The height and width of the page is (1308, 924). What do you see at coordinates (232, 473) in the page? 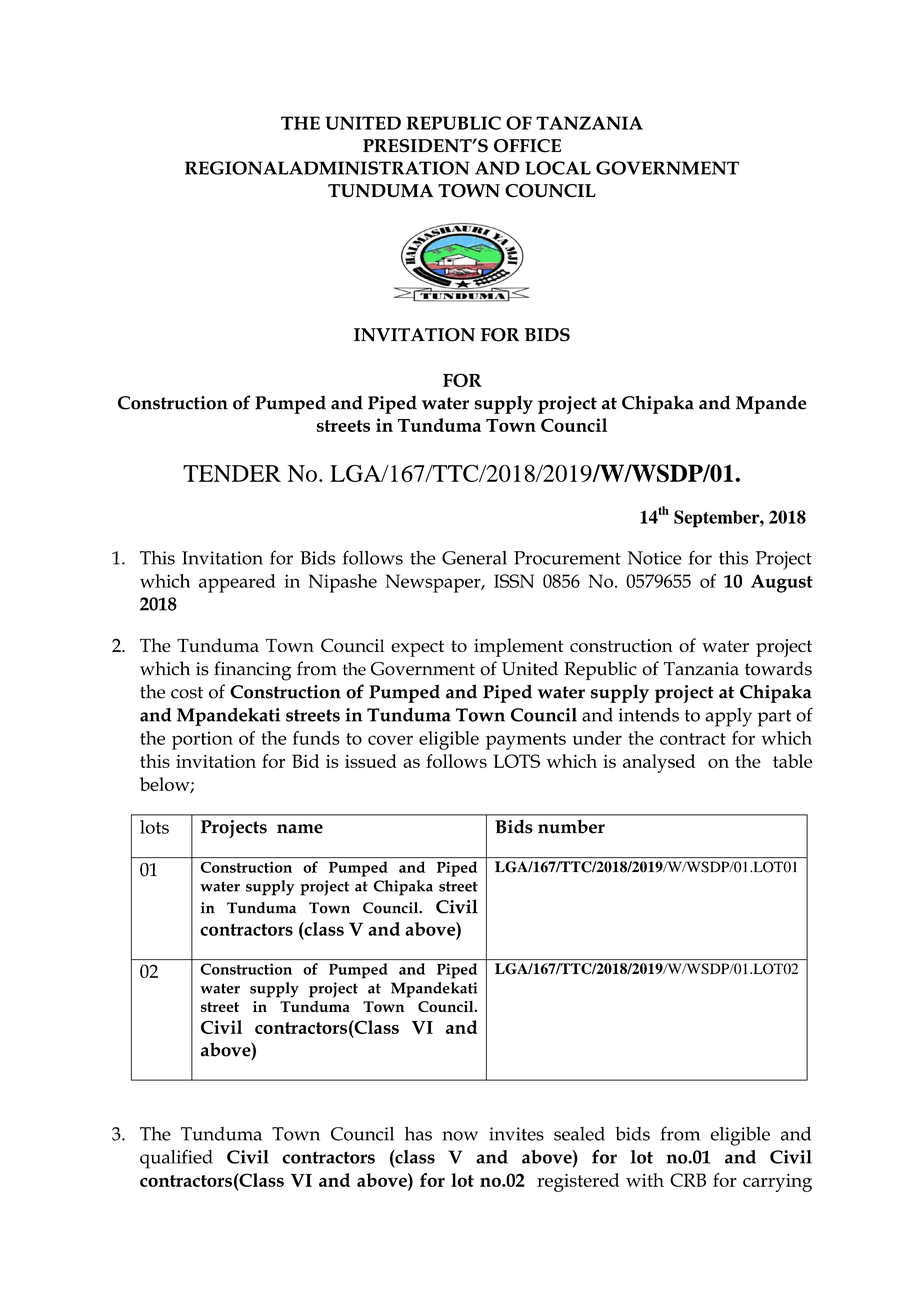
I see `TENDER` at bounding box center [232, 473].
